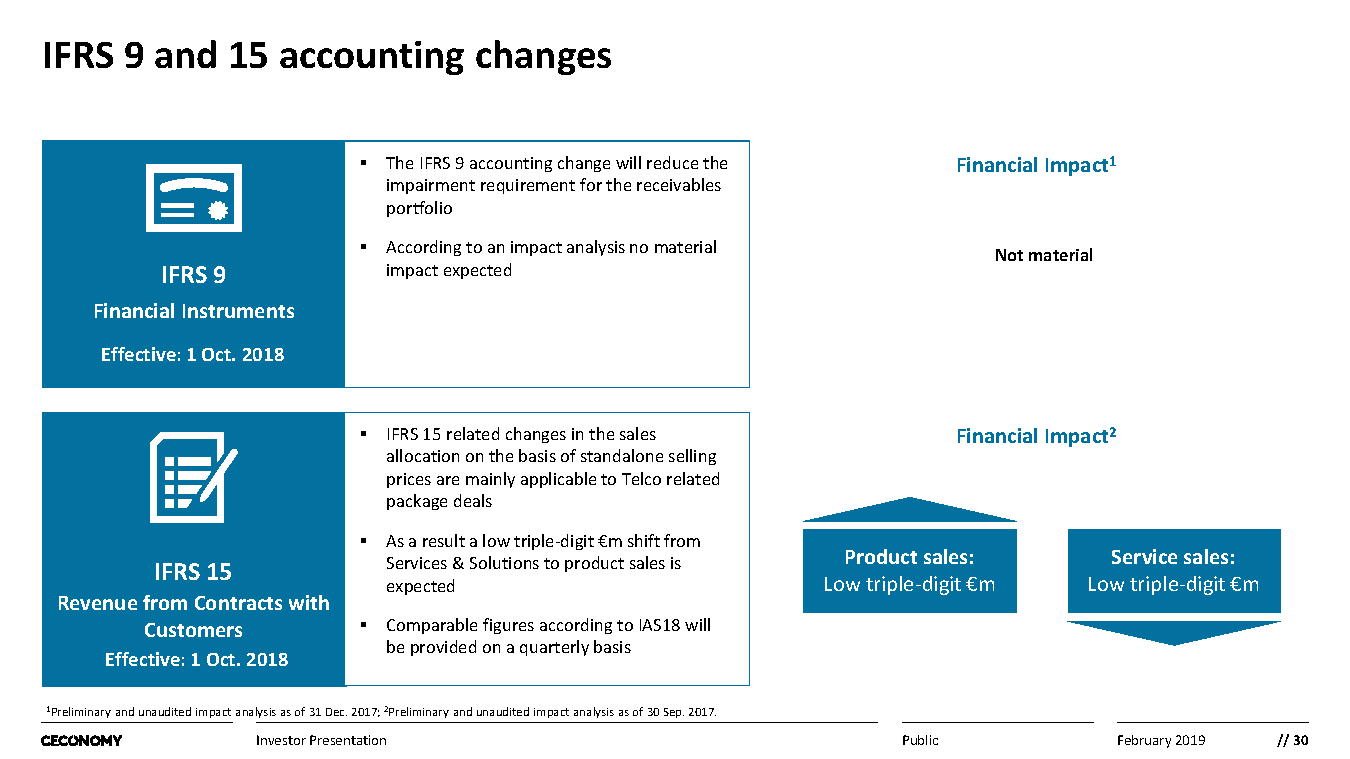 The width and height of the screenshot is (1350, 759). I want to click on impairment, so click(431, 186).
